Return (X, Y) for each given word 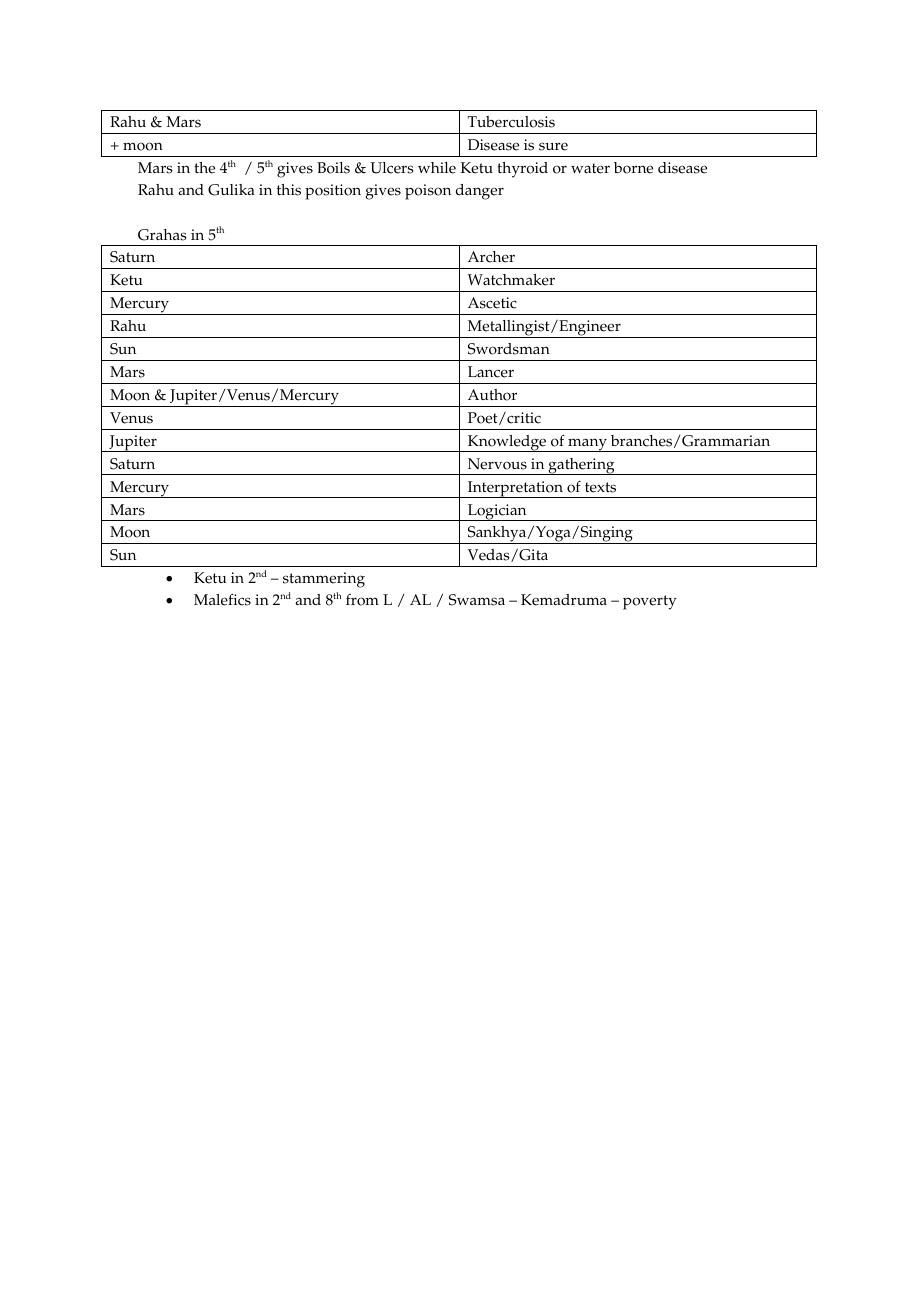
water (590, 168)
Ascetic (492, 303)
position (333, 192)
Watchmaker (511, 280)
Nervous (497, 464)
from (362, 600)
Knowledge (507, 443)
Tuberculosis (511, 122)
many (587, 445)
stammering (324, 580)
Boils (333, 168)
